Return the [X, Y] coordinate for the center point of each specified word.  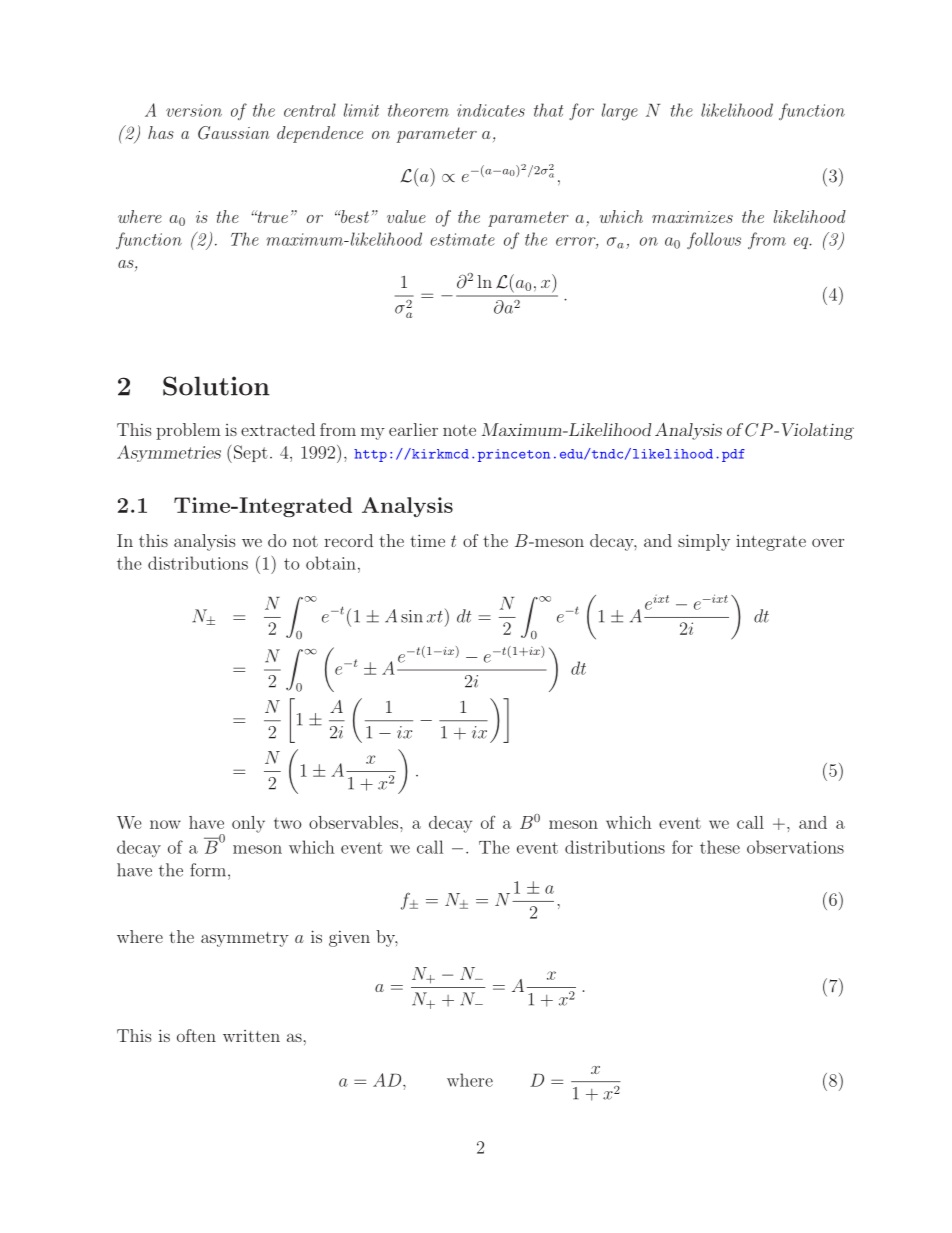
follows [714, 240]
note [459, 430]
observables [355, 822]
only [248, 824]
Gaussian [234, 133]
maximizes [692, 217]
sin [412, 616]
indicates [491, 110]
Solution [216, 386]
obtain [331, 563]
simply [704, 542]
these [720, 847]
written [251, 1036]
